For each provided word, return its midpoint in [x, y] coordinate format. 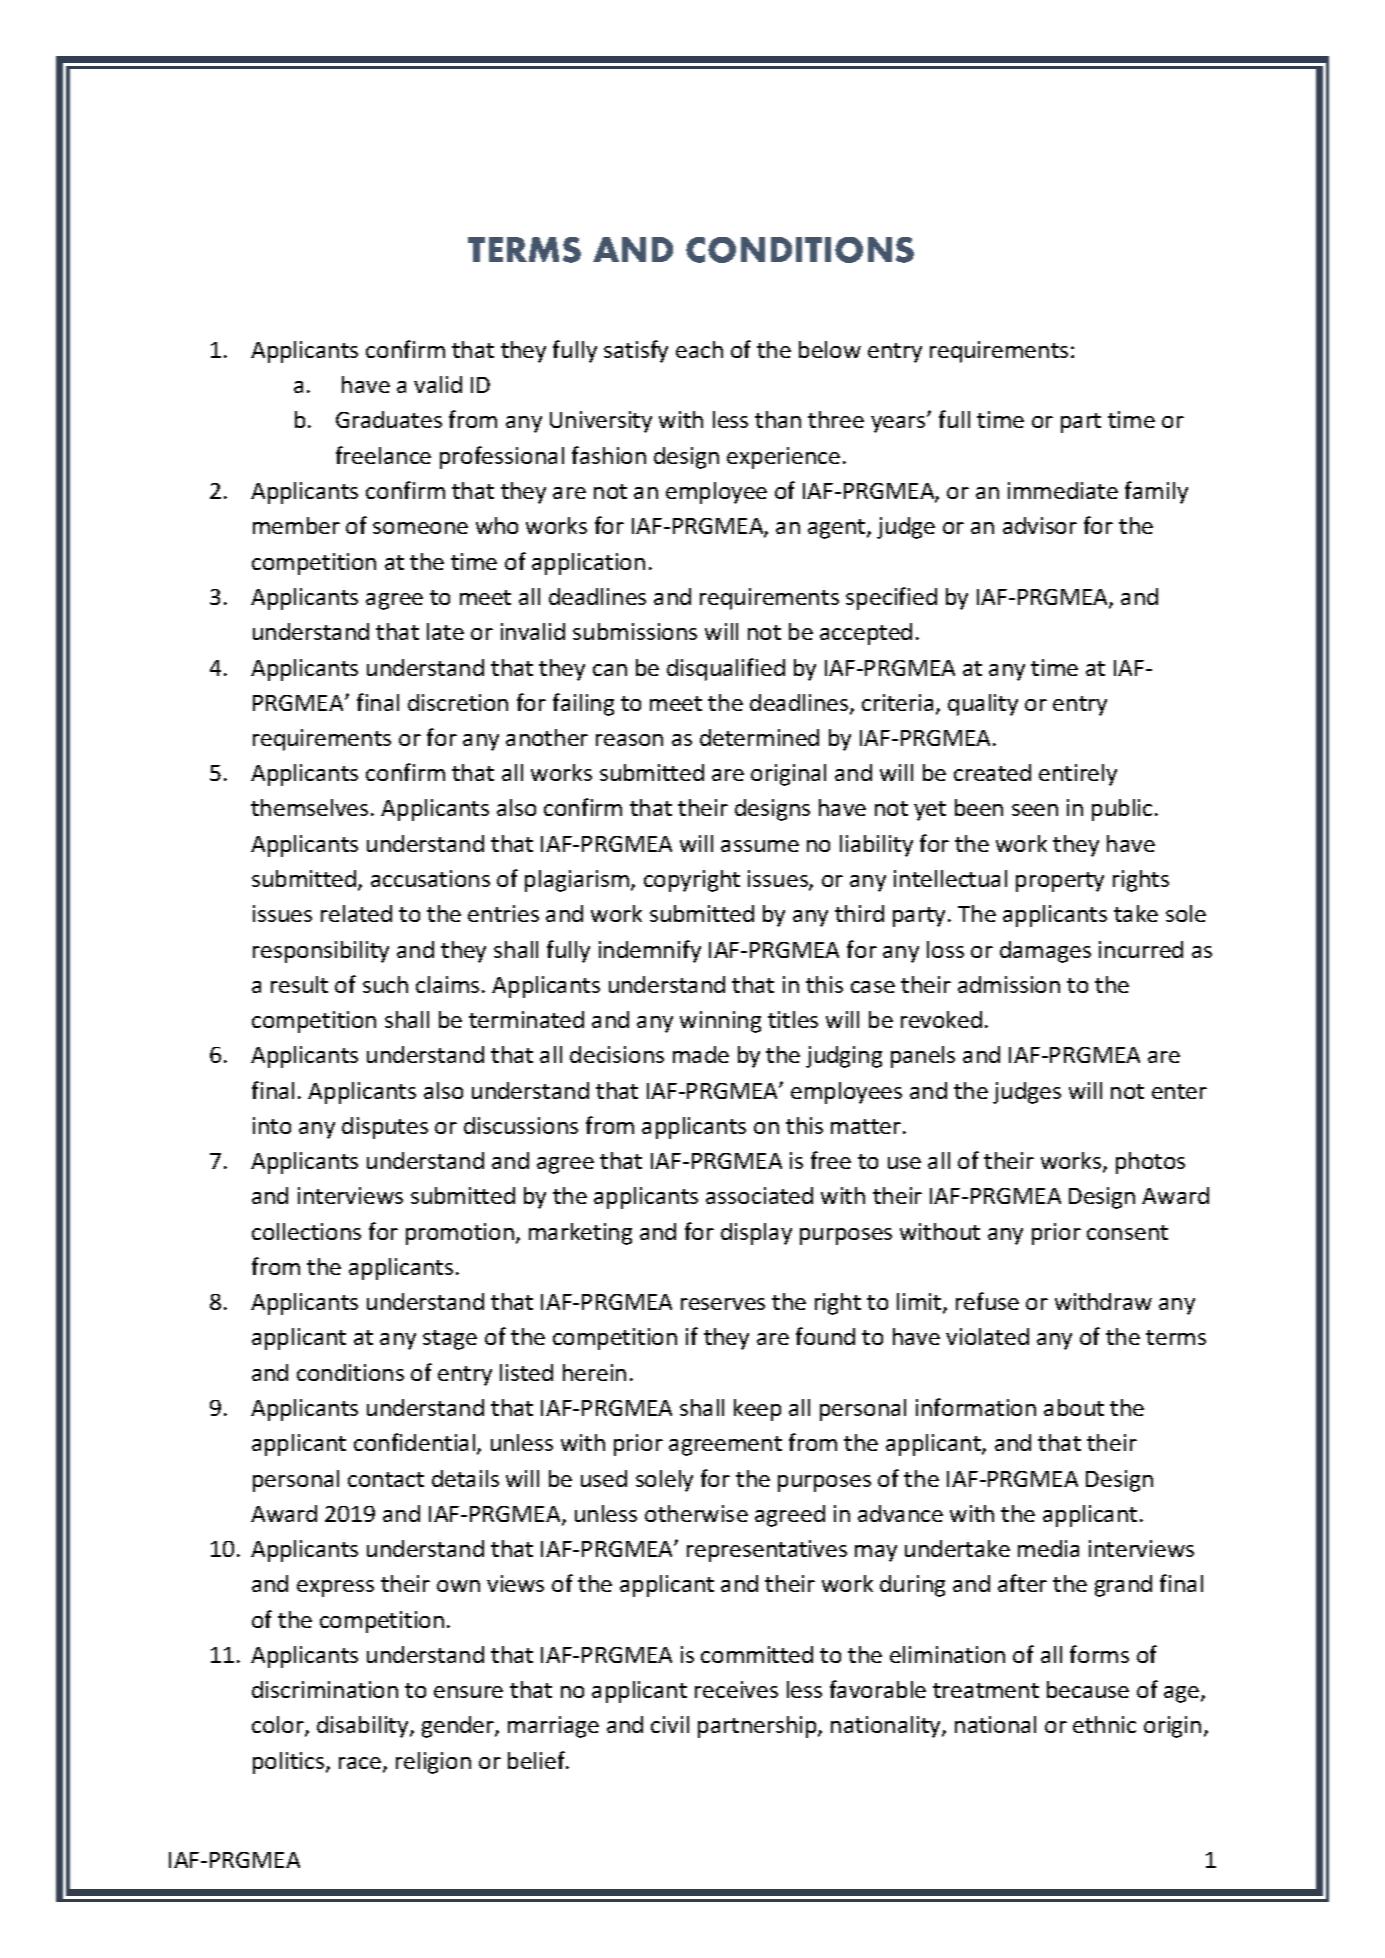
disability [364, 1727]
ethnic [1104, 1724]
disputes [385, 1128]
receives [736, 1689]
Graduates [389, 419]
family [1156, 492]
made [701, 1054]
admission [1009, 984]
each [699, 349]
